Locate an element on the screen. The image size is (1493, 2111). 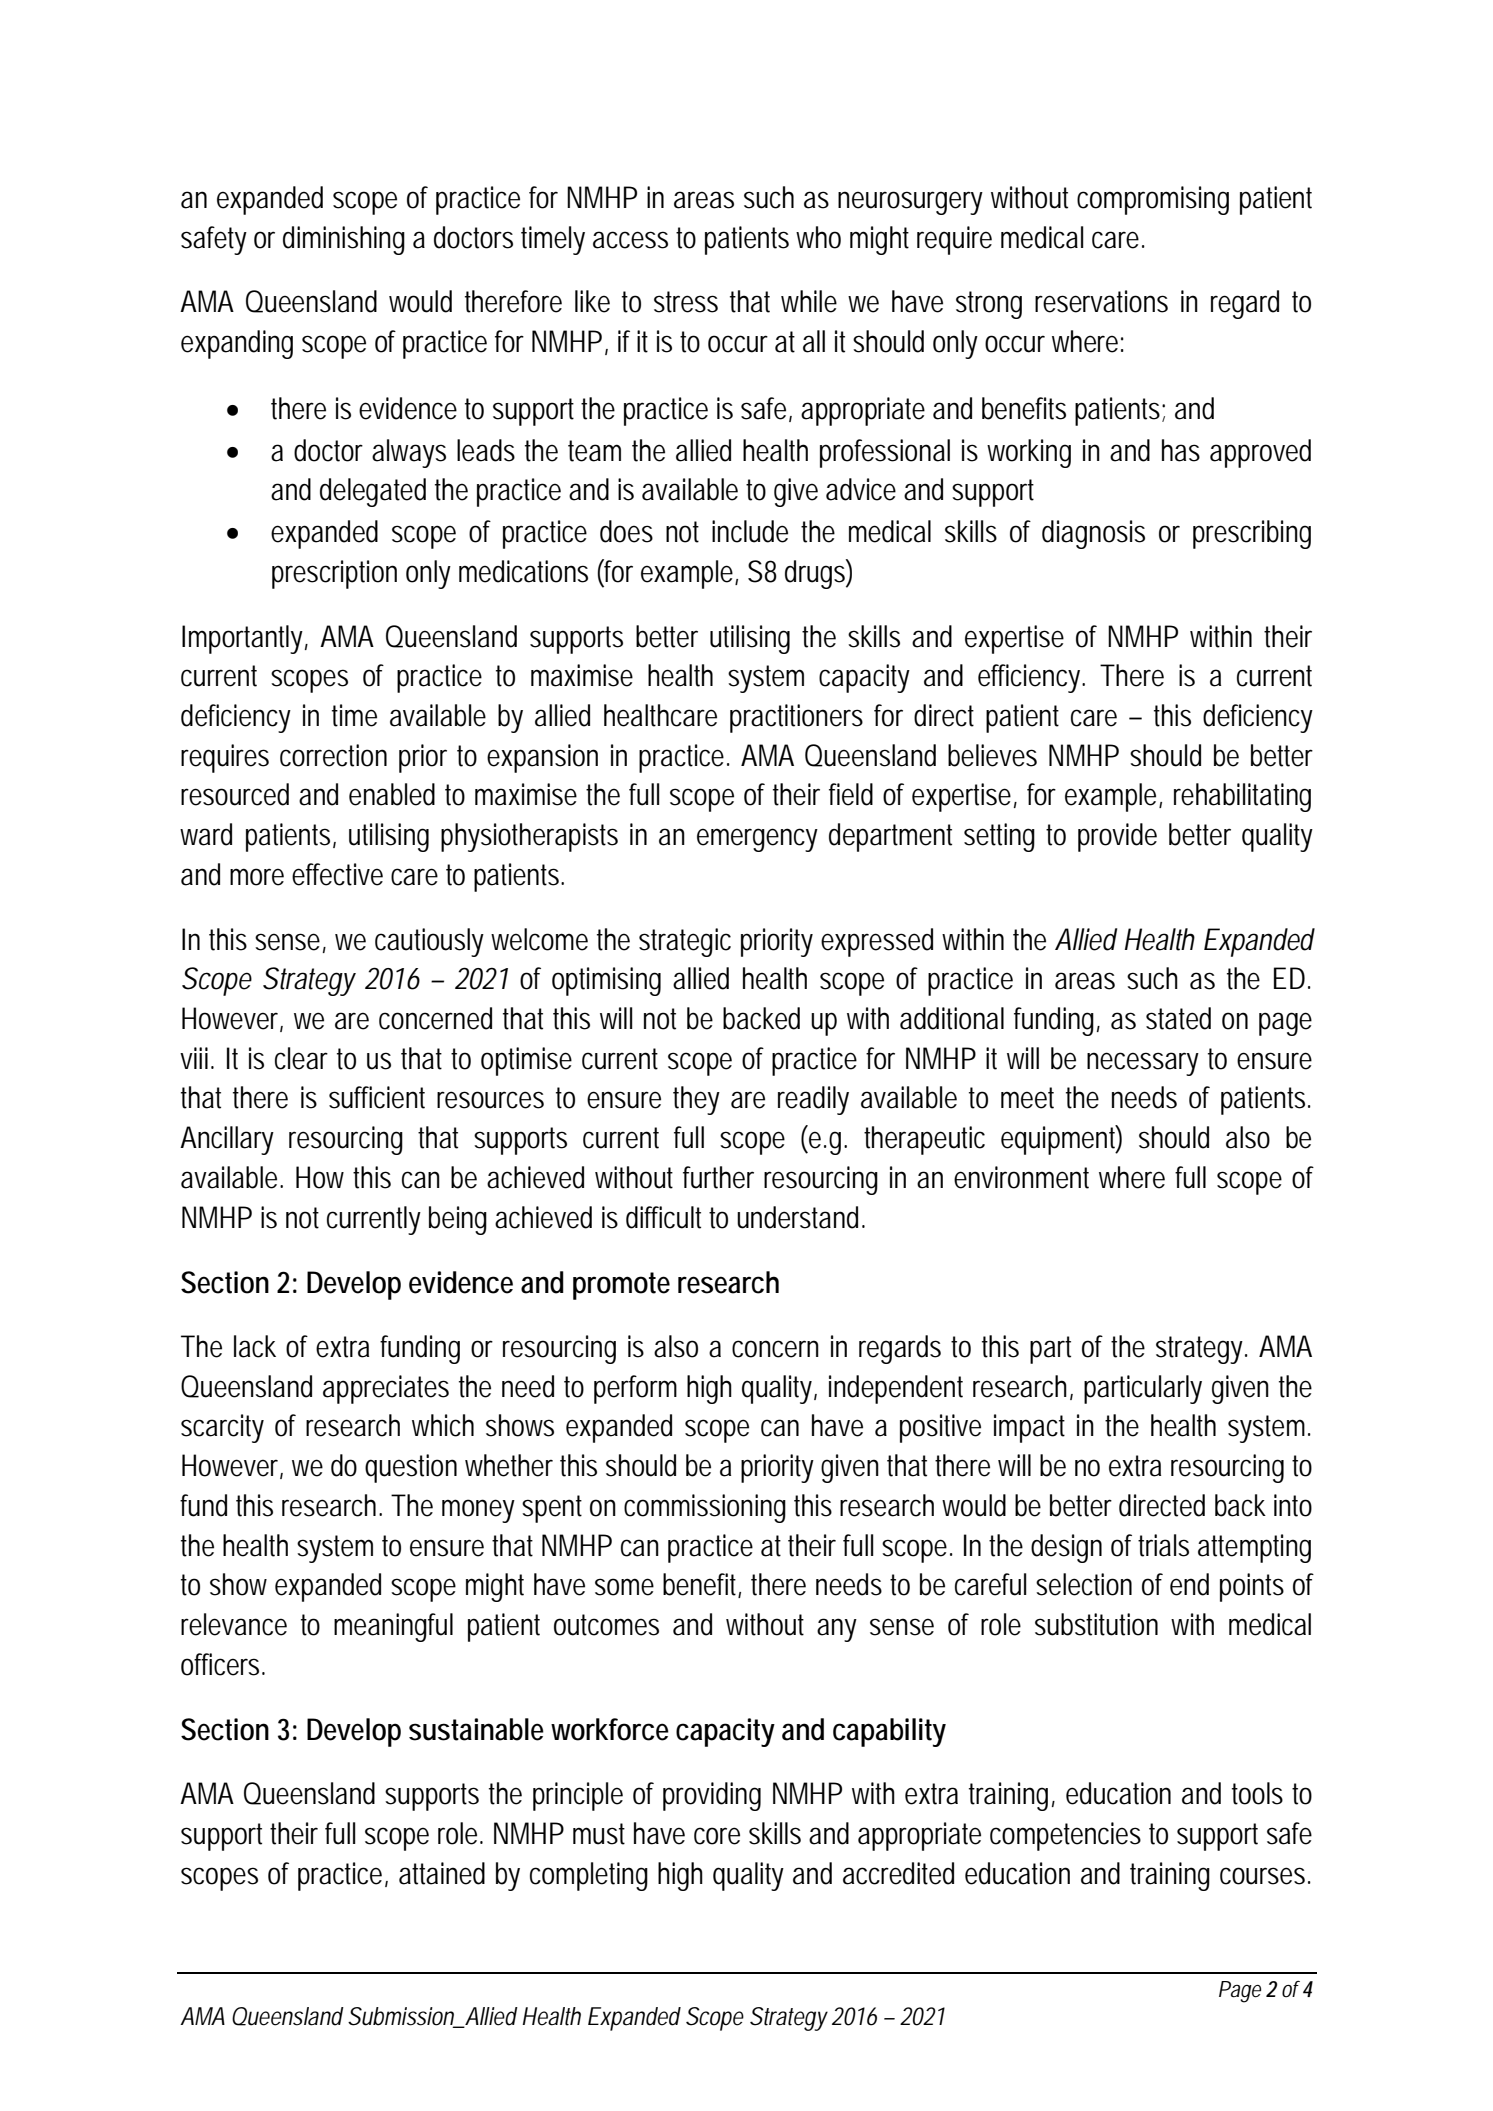
they is located at coordinates (696, 1100).
